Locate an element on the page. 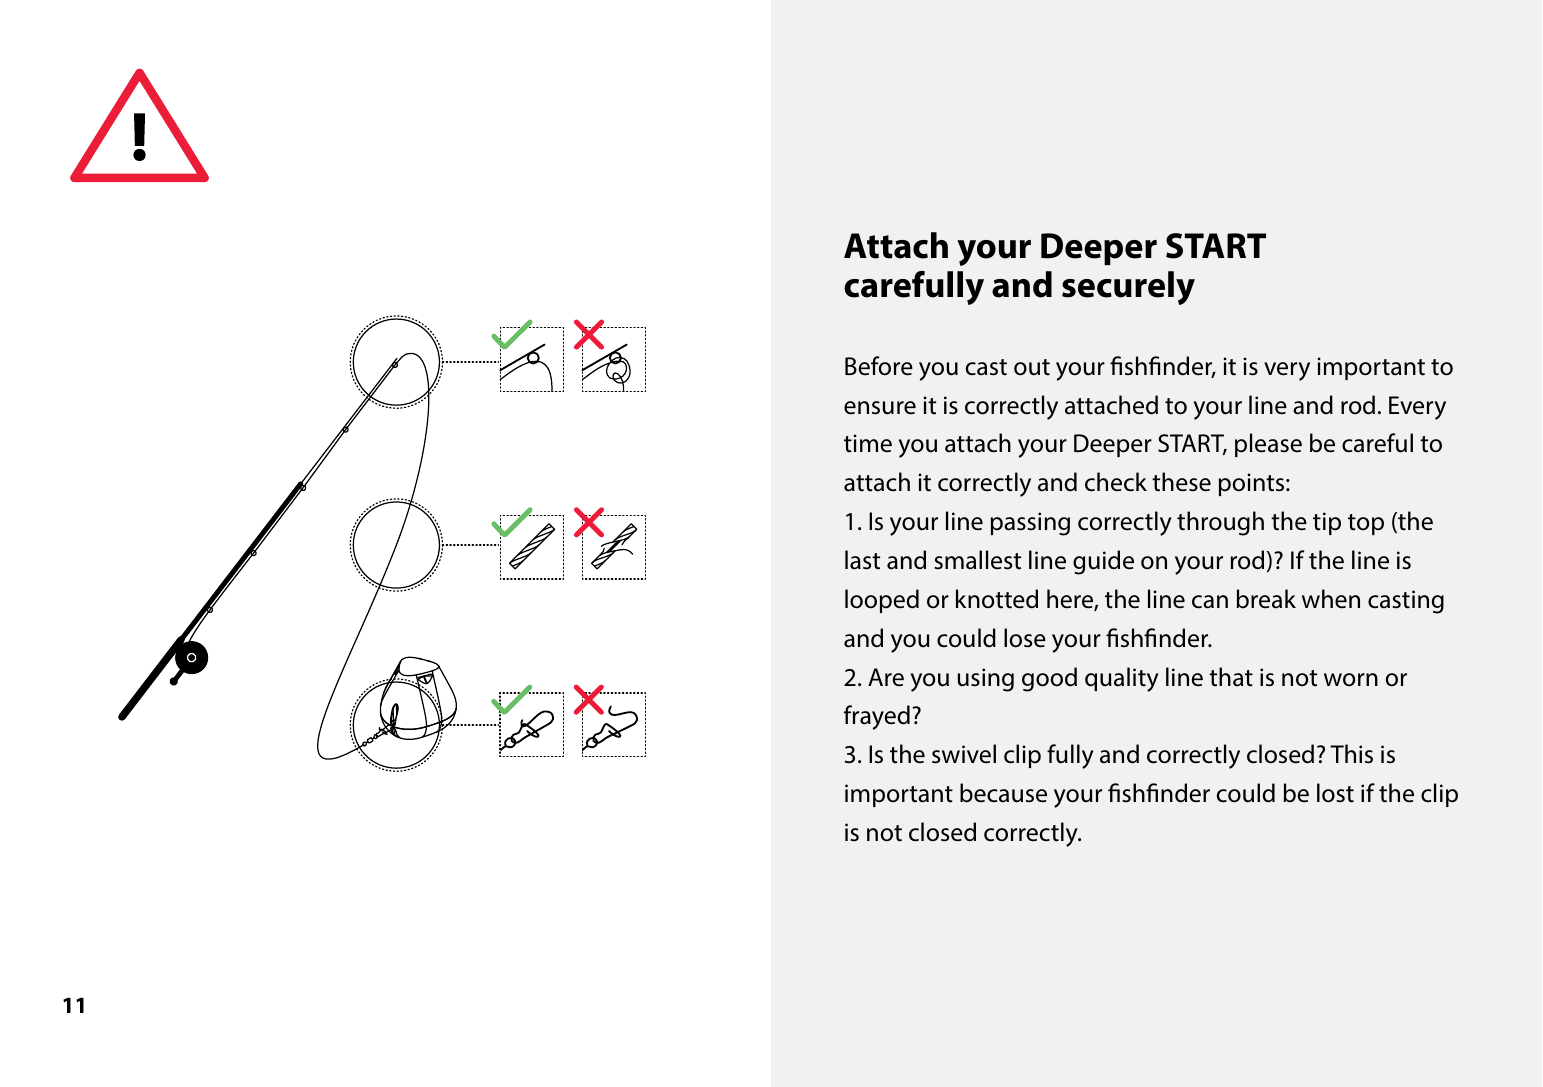  swivel is located at coordinates (964, 754).
